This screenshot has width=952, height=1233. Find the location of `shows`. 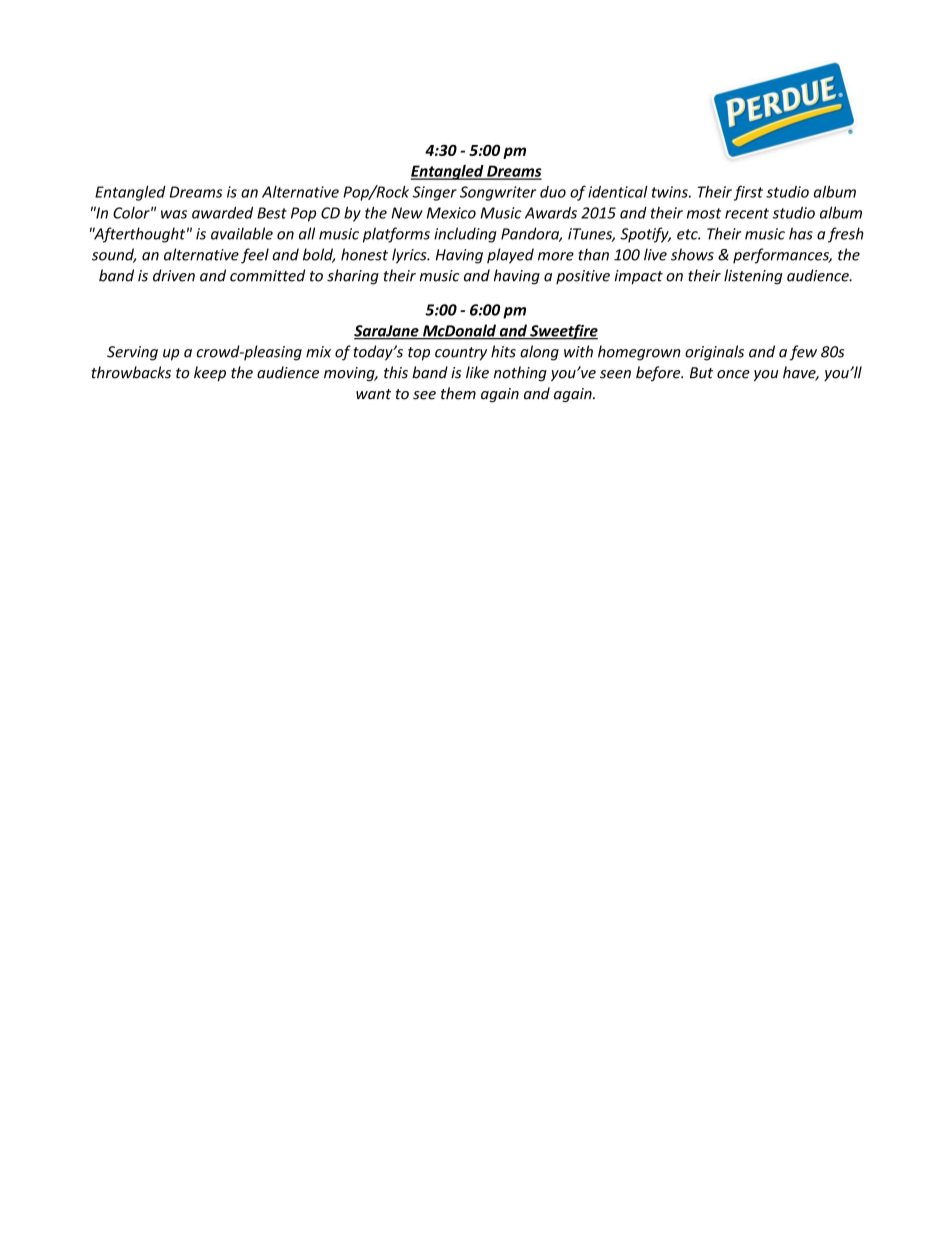

shows is located at coordinates (692, 254).
